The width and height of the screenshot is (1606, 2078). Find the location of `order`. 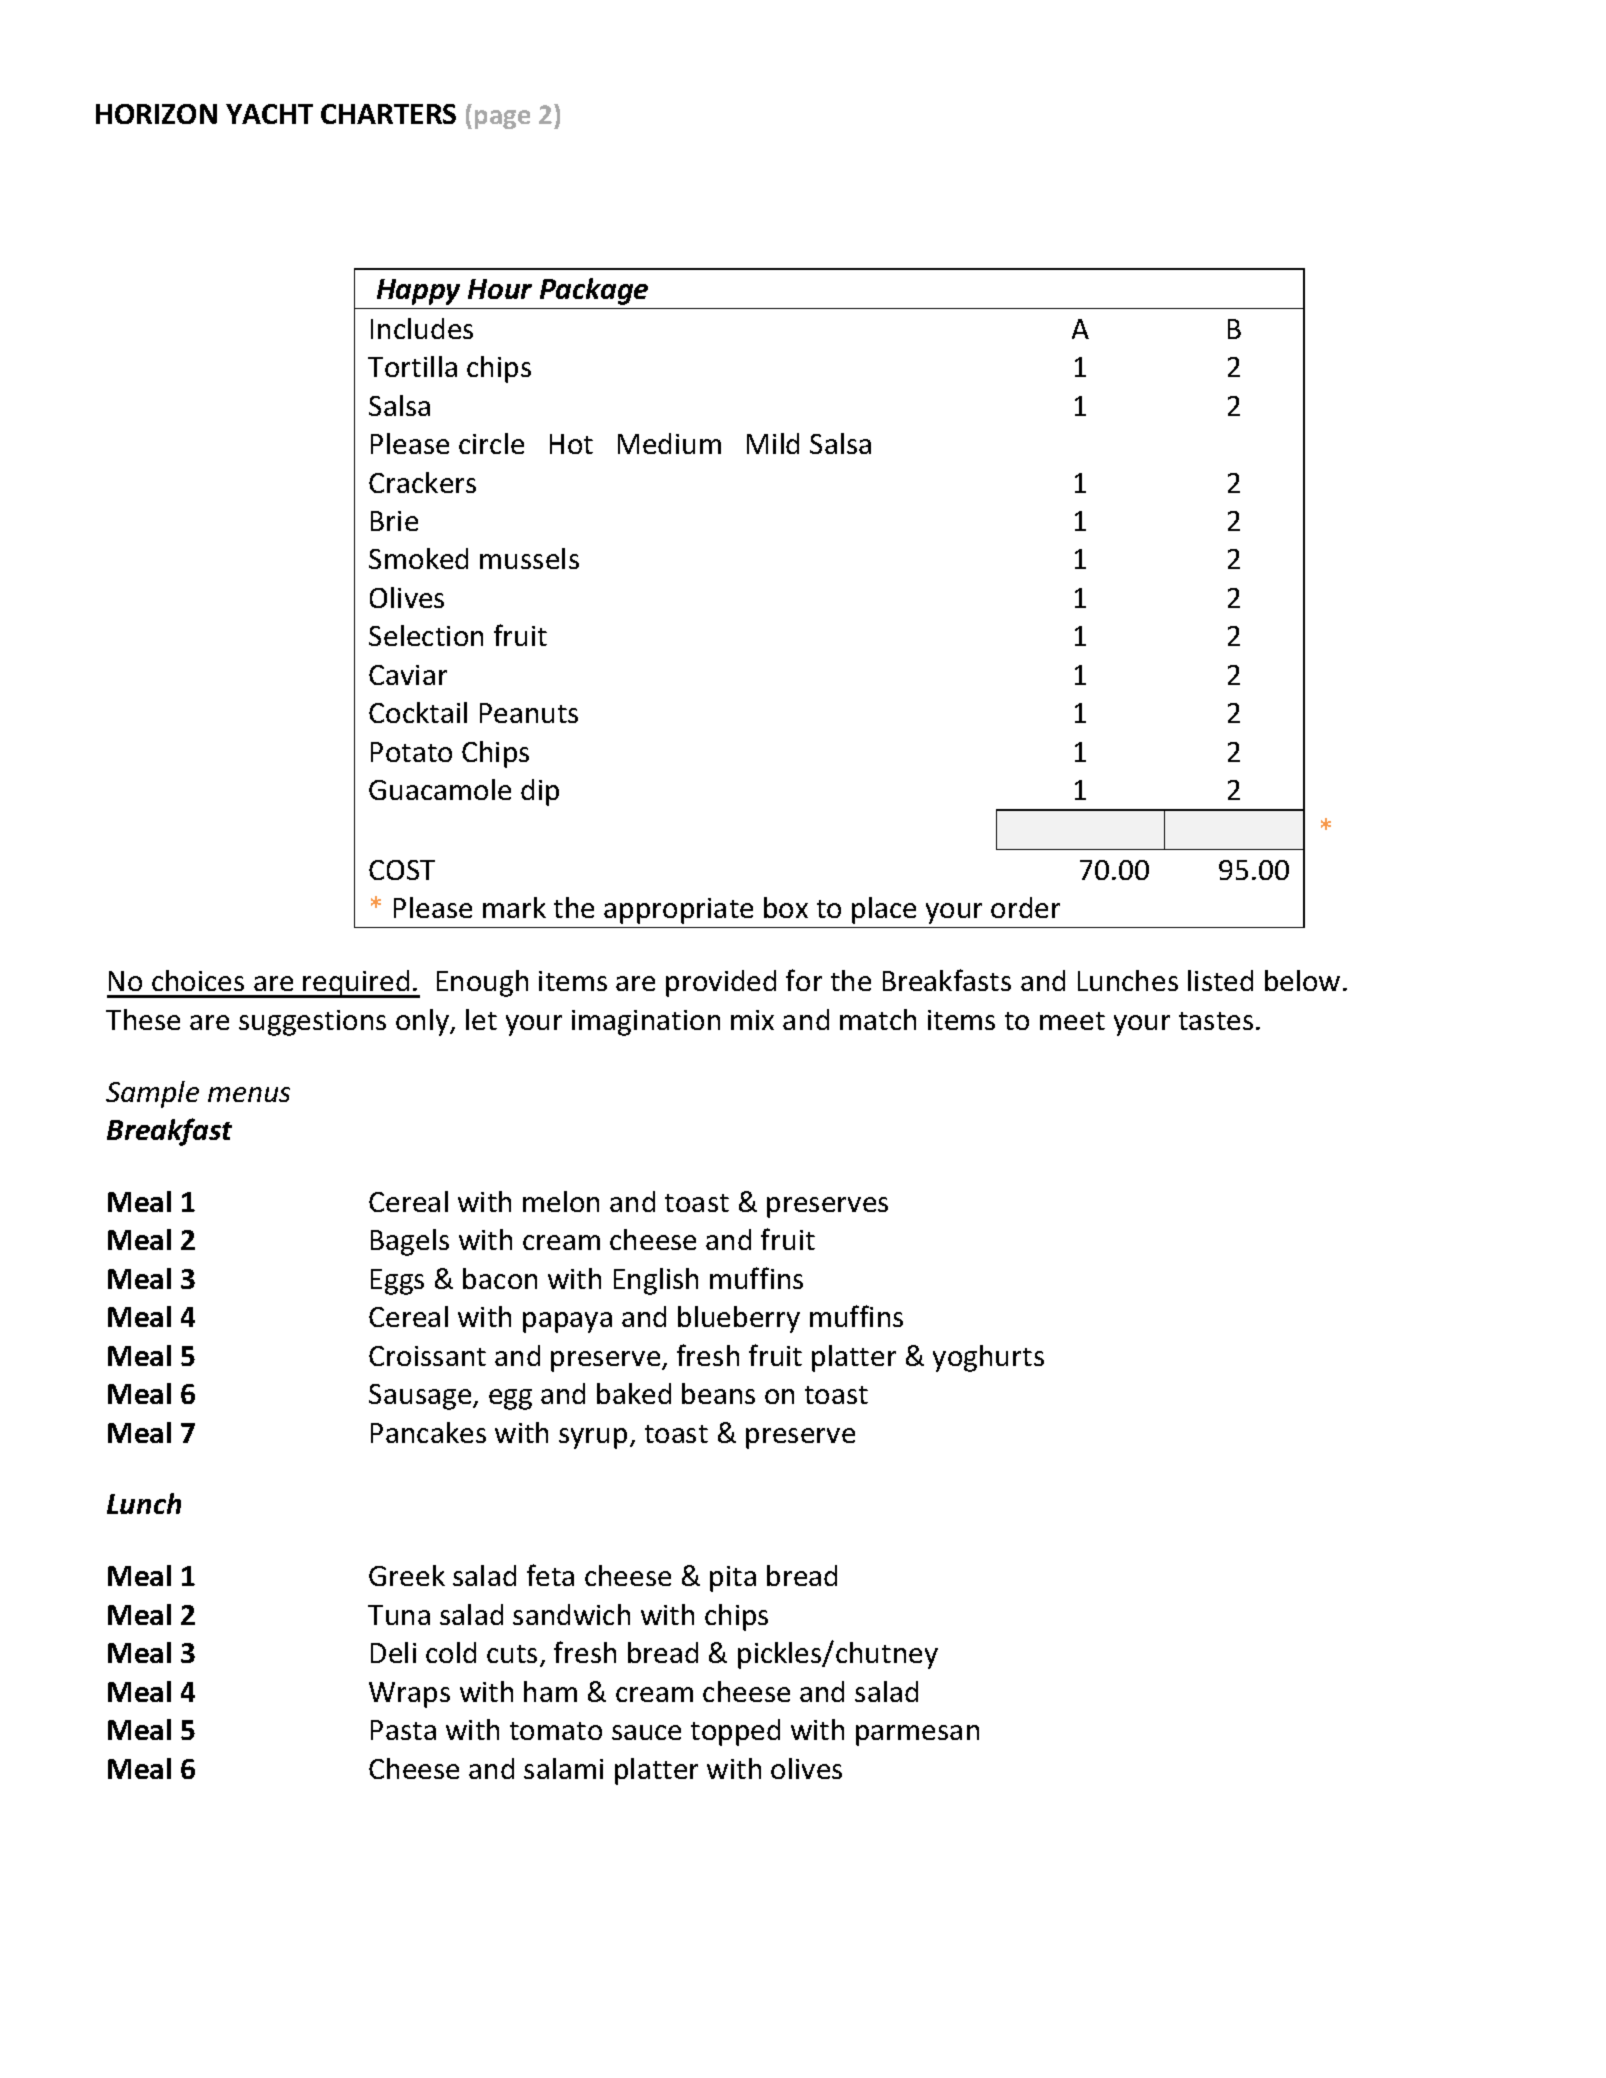

order is located at coordinates (1025, 907).
